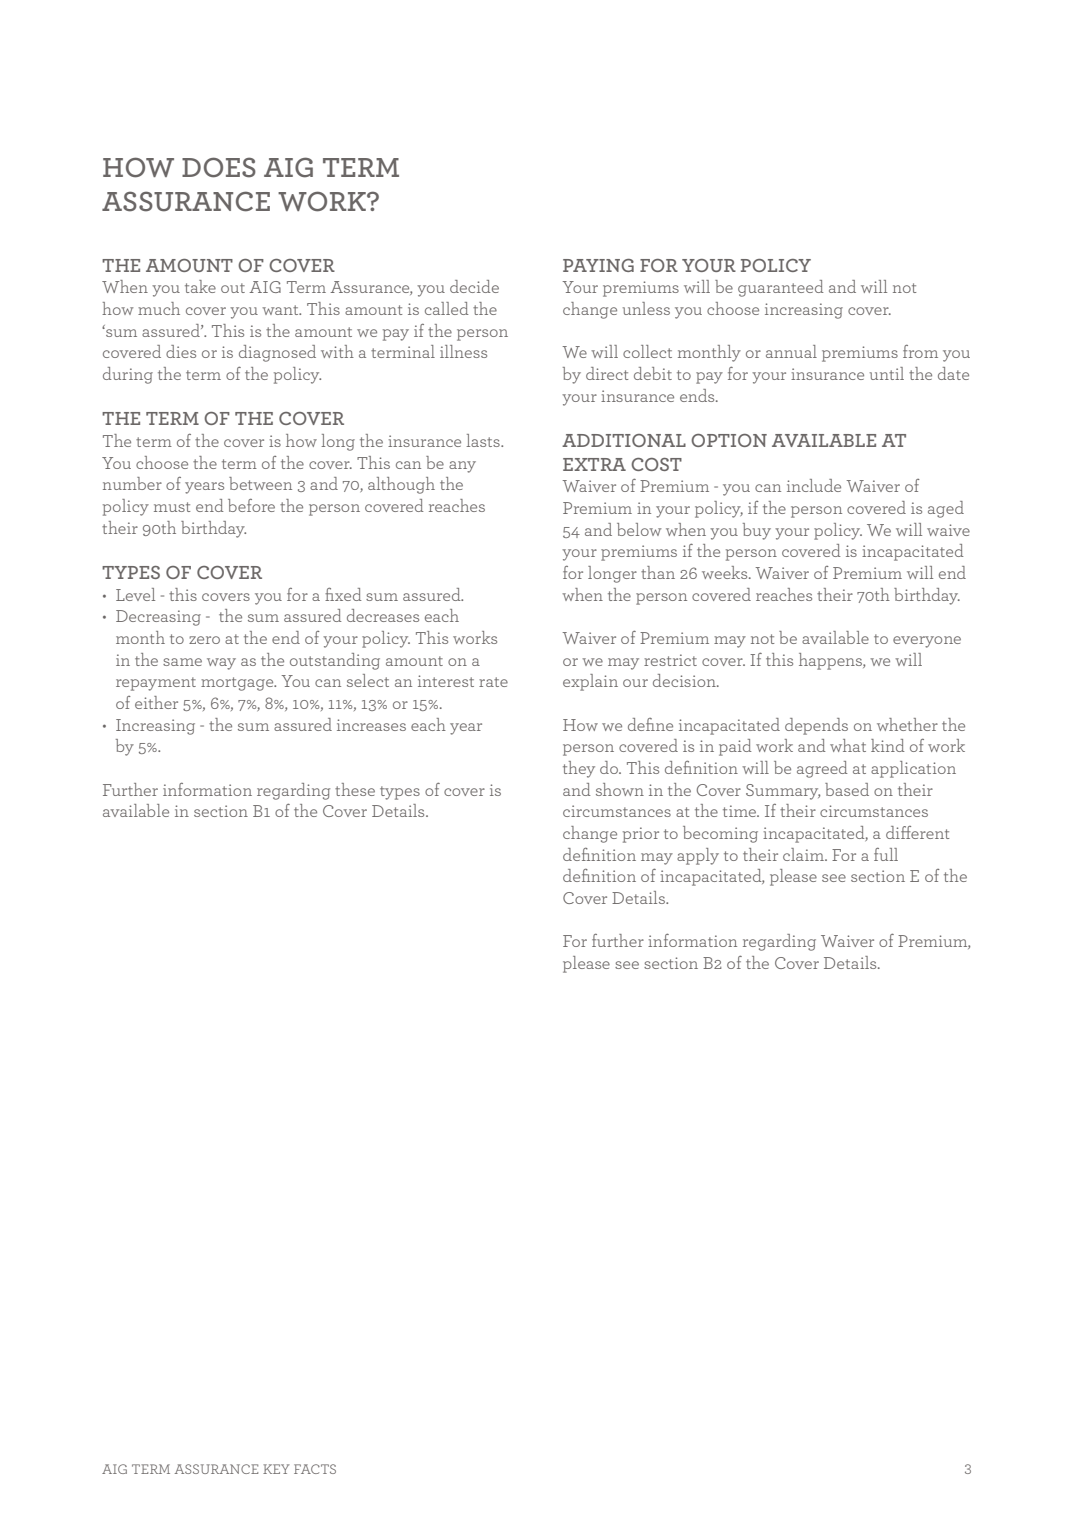 This screenshot has height=1519, width=1074. I want to click on PAYING, so click(598, 265).
